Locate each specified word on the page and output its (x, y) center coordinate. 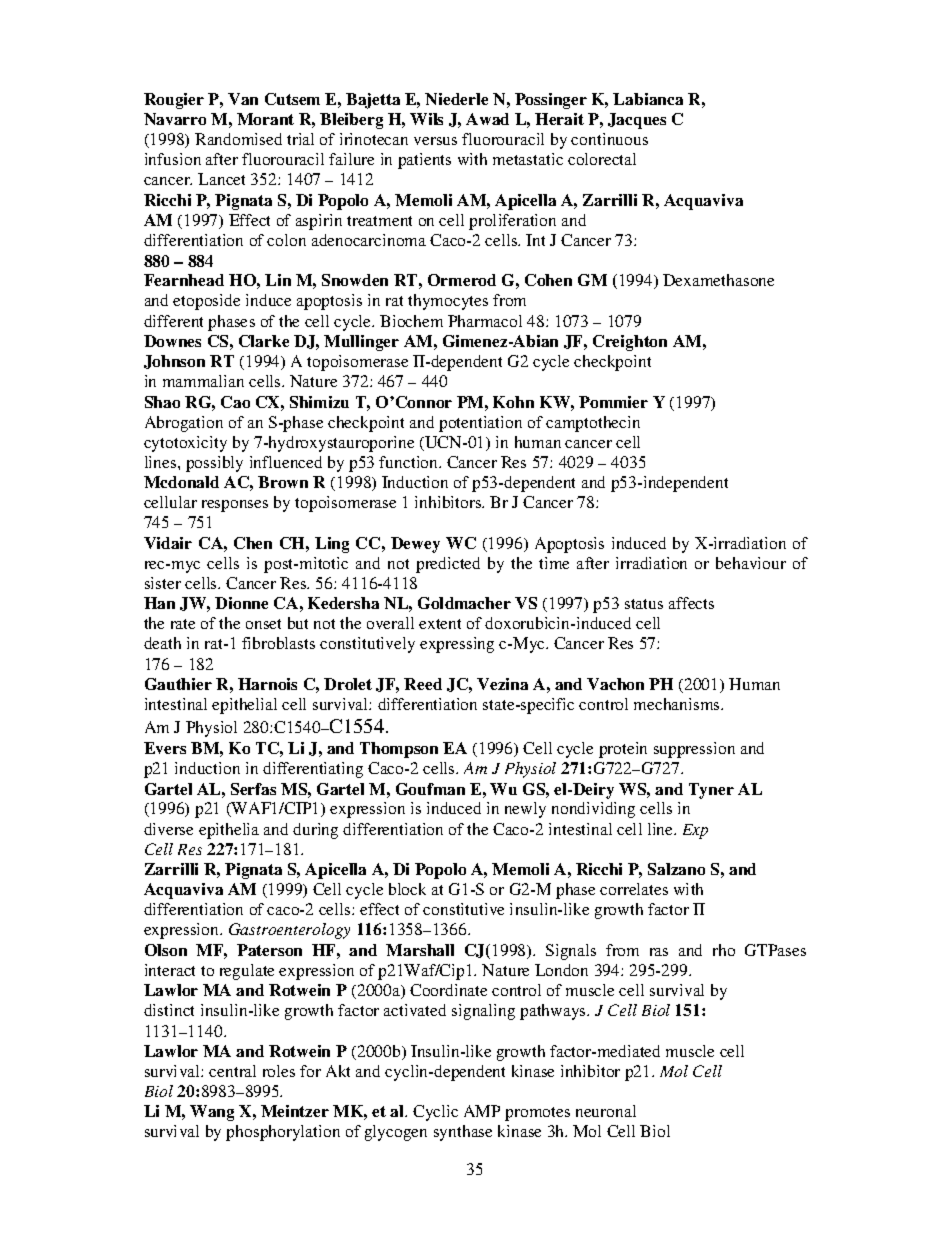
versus (435, 141)
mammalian (203, 381)
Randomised (238, 139)
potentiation (480, 424)
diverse (168, 829)
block (407, 889)
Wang (212, 1113)
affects (691, 603)
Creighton (630, 343)
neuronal (606, 1111)
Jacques (637, 121)
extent (440, 624)
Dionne (241, 603)
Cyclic (435, 1113)
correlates (634, 889)
